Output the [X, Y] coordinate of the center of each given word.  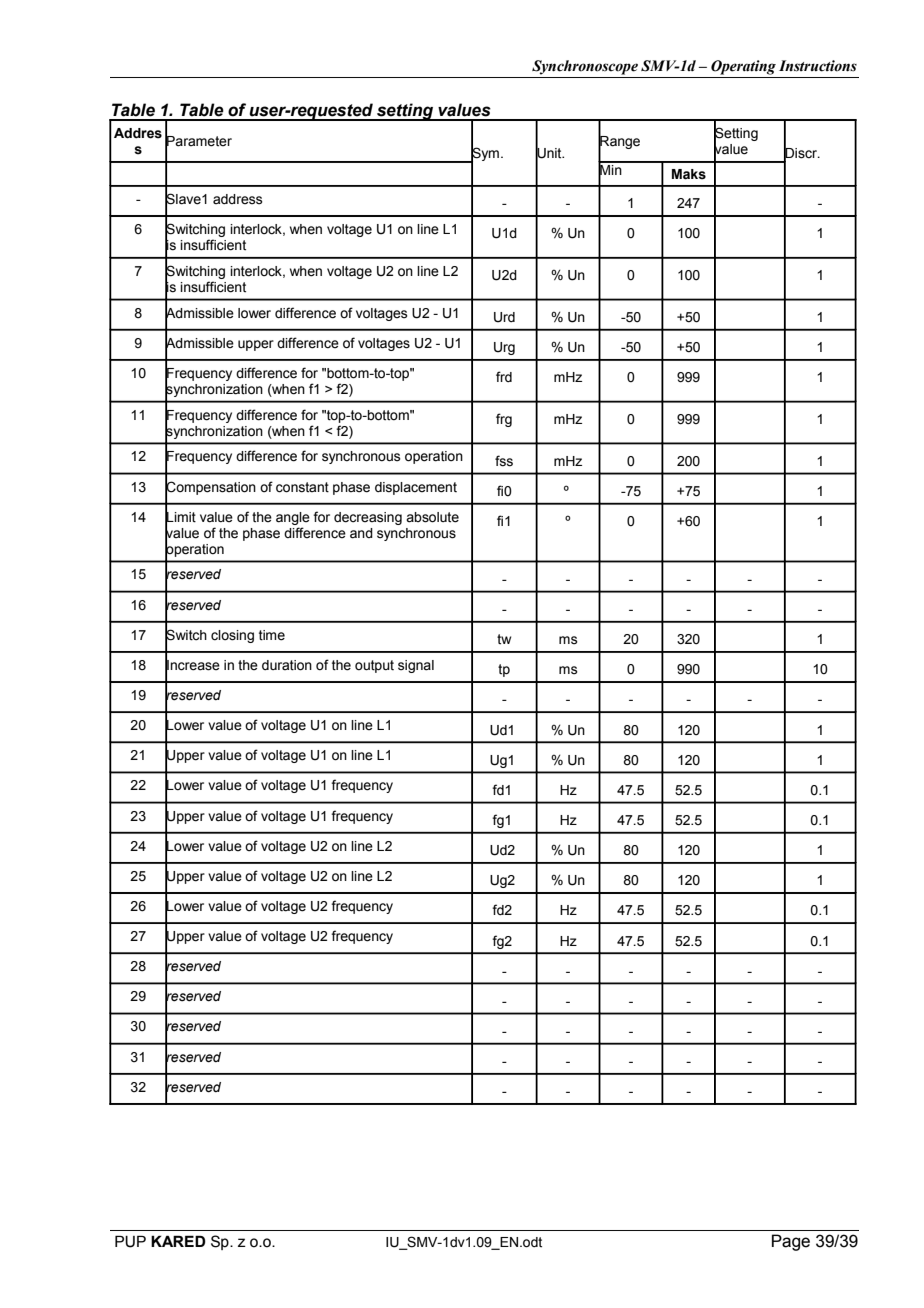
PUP [130, 1241]
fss [504, 461]
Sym [484, 154]
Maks [689, 174]
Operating [743, 67]
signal [416, 666]
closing [232, 636]
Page [791, 1242]
